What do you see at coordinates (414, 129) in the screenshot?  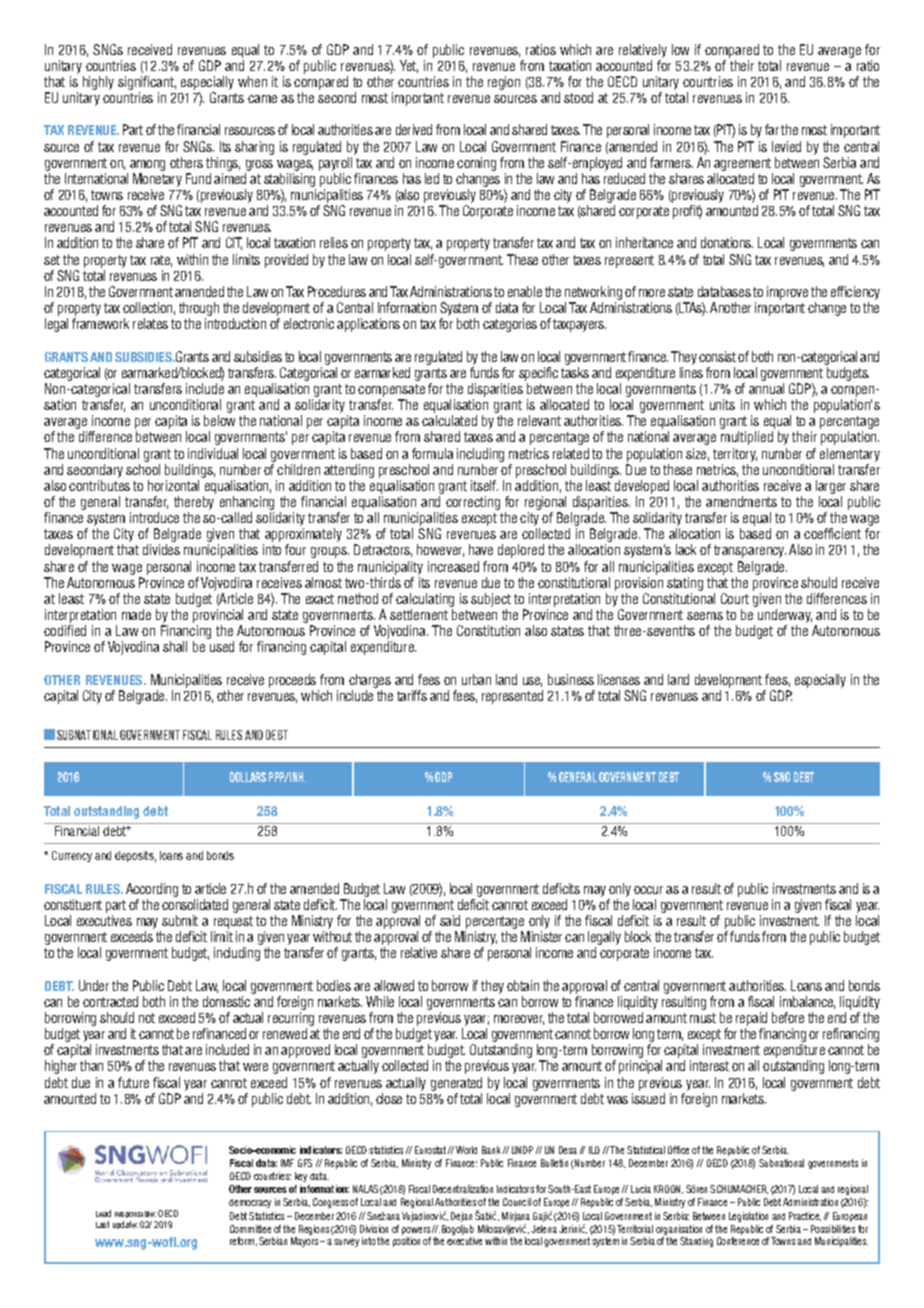 I see `derived` at bounding box center [414, 129].
